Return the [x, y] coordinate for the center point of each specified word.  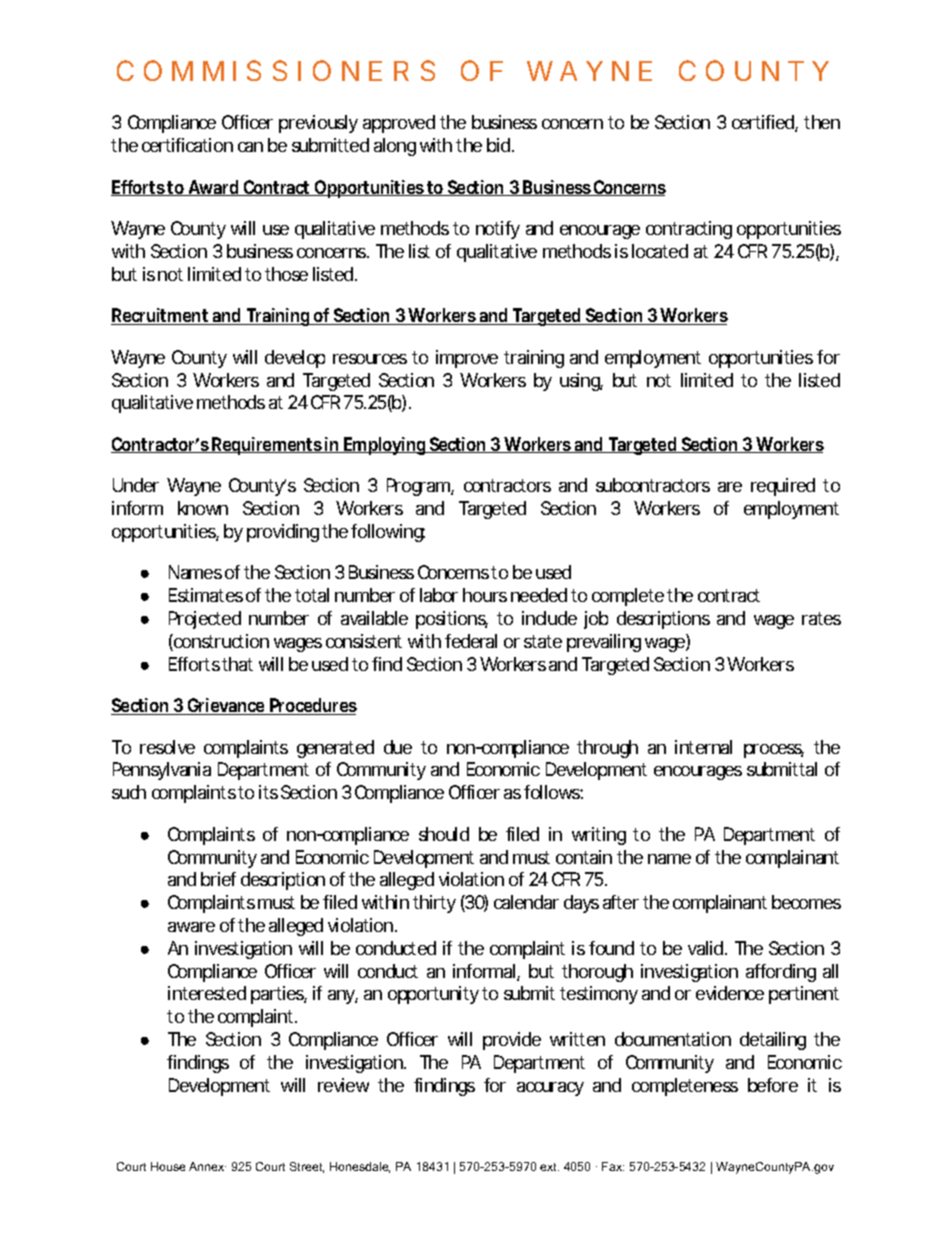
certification [187, 145]
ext [549, 1167]
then [822, 122]
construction [220, 642]
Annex [207, 1166]
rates [821, 618]
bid [500, 145]
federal [471, 641]
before [773, 1085]
